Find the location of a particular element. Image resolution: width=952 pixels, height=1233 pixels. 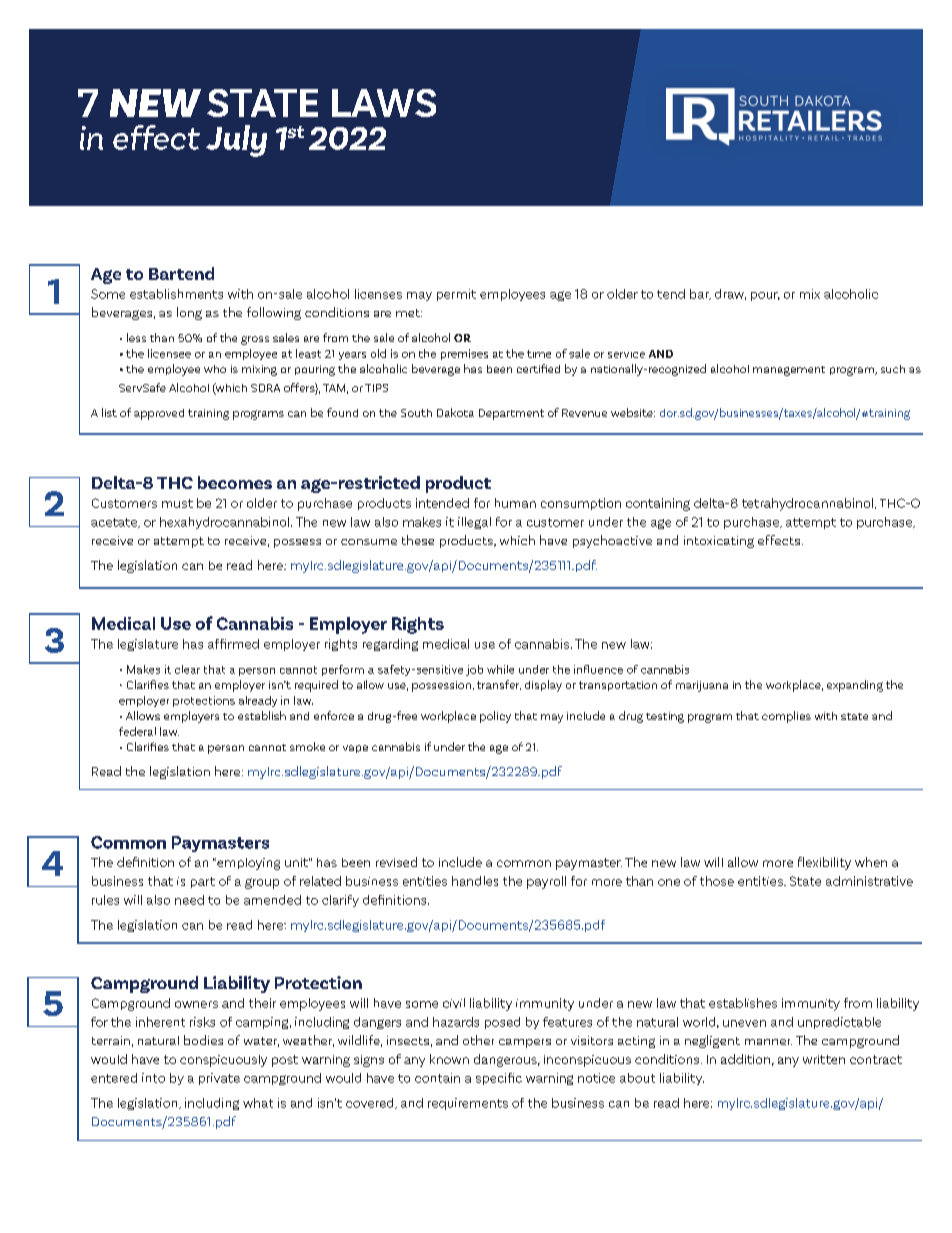

LAWS is located at coordinates (384, 103).
